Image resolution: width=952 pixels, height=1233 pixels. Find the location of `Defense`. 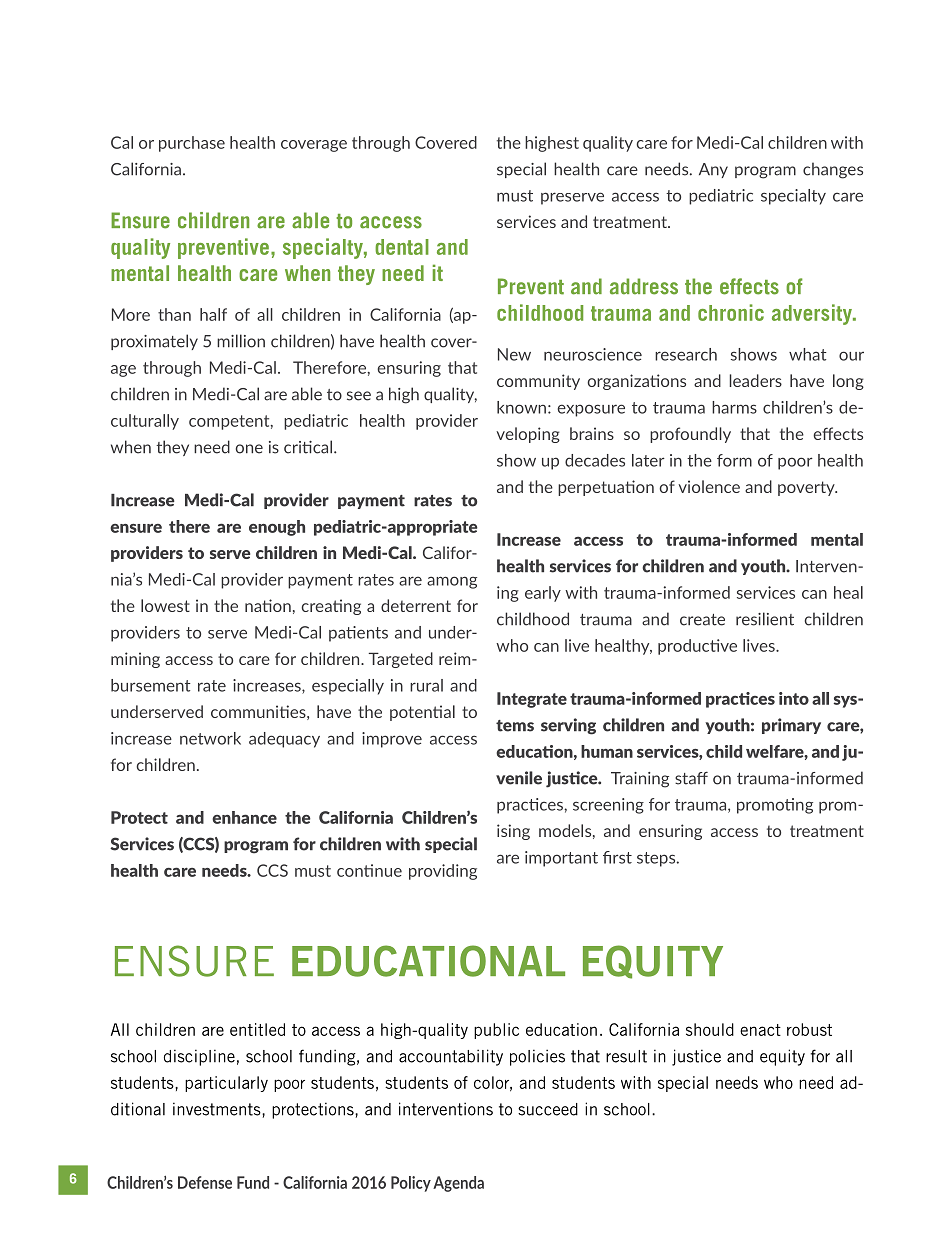

Defense is located at coordinates (205, 1182).
